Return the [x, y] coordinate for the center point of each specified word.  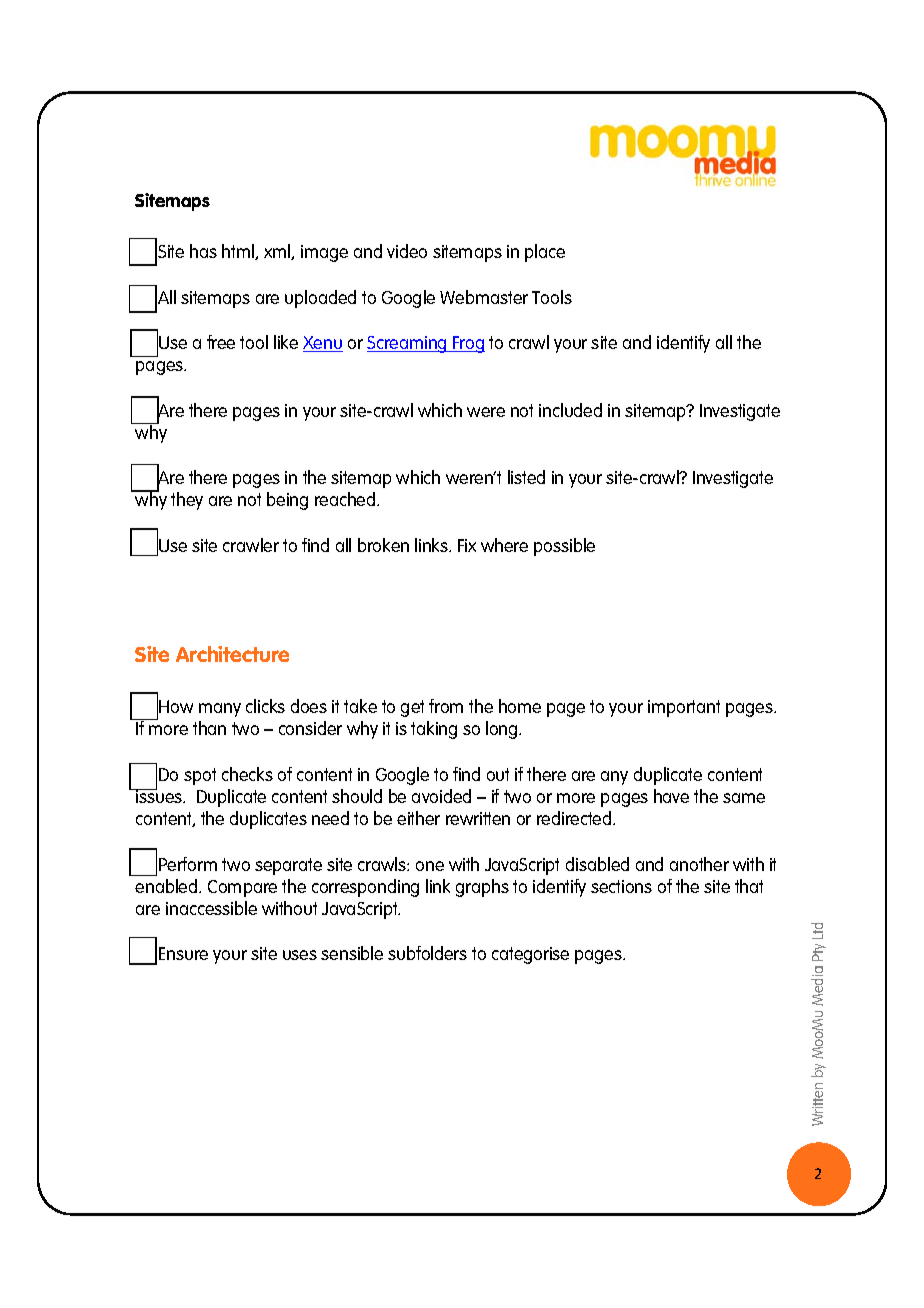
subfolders [427, 953]
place [545, 253]
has [203, 251]
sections [621, 886]
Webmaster [484, 297]
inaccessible [211, 908]
